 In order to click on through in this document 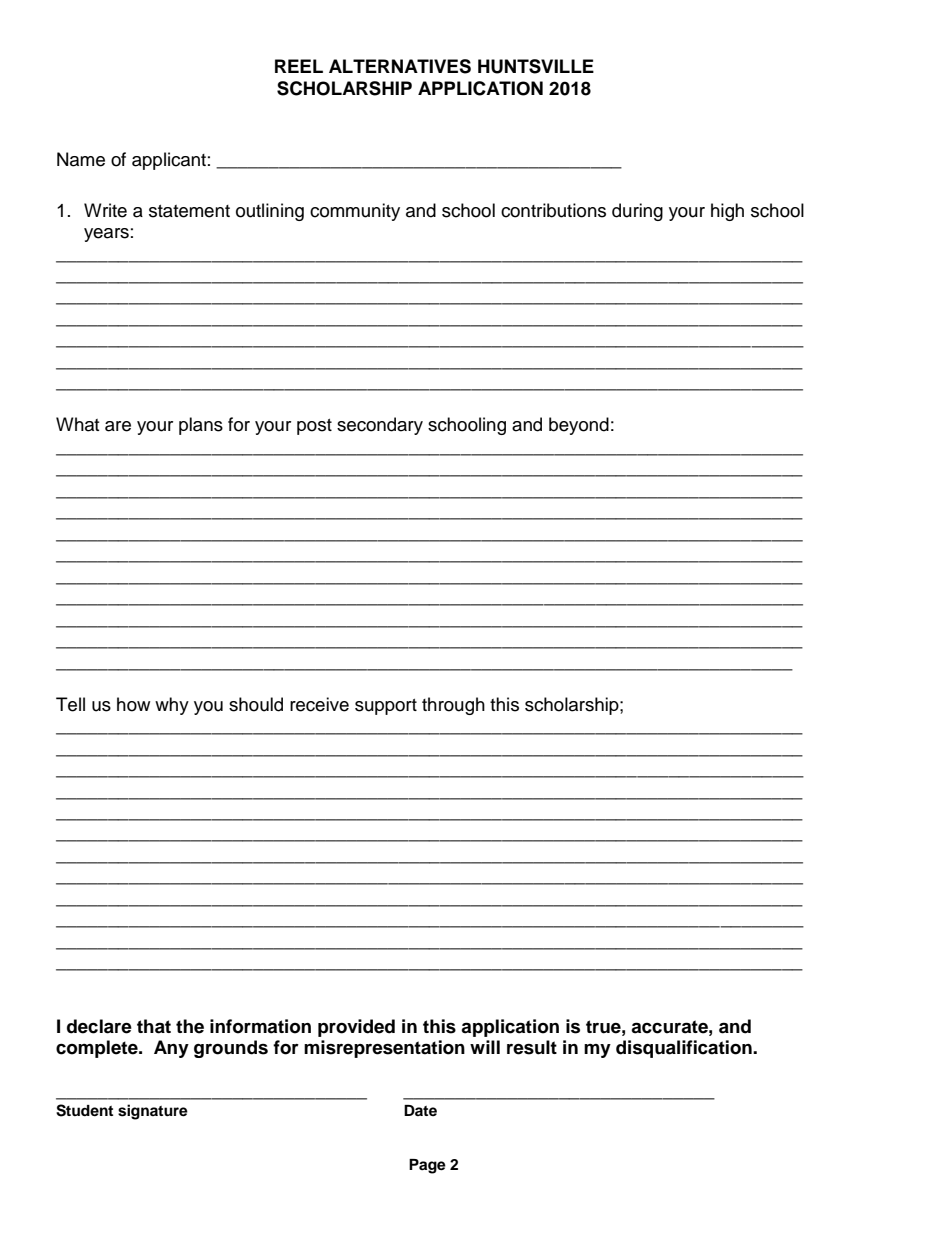, I will do `click(453, 706)`.
